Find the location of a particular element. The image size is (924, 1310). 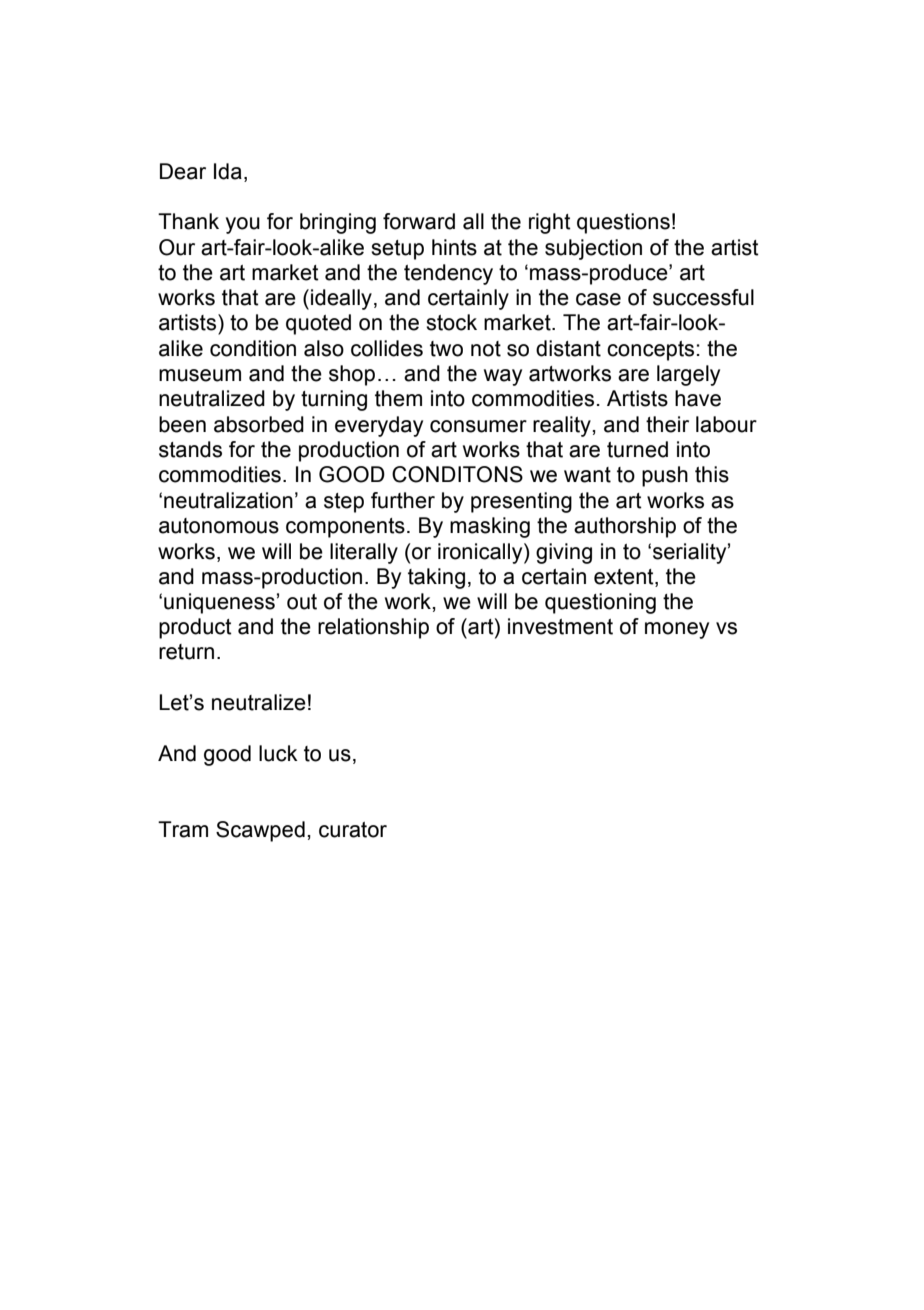

questions is located at coordinates (623, 223).
